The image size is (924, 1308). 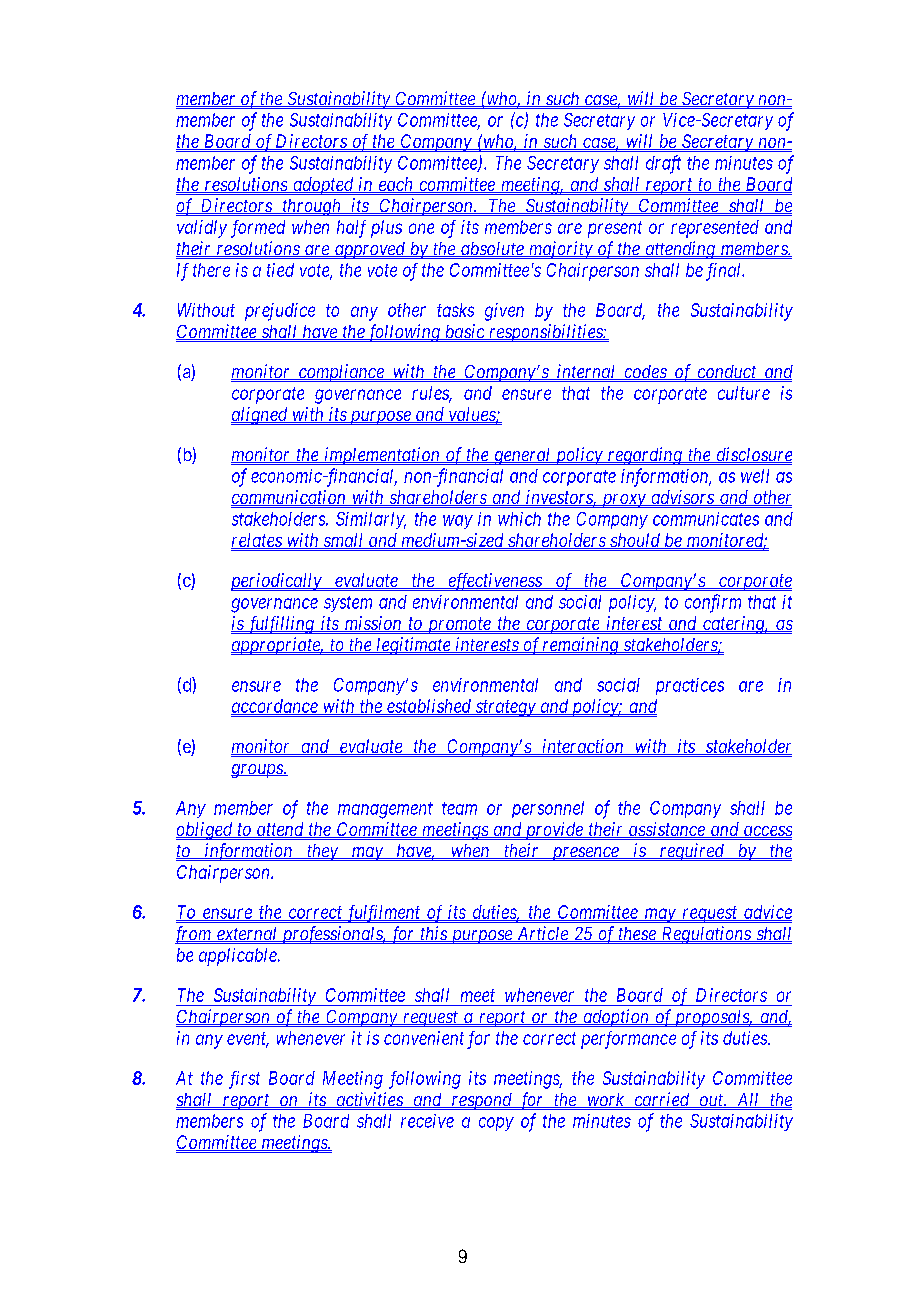 What do you see at coordinates (258, 229) in the page?
I see `formed` at bounding box center [258, 229].
